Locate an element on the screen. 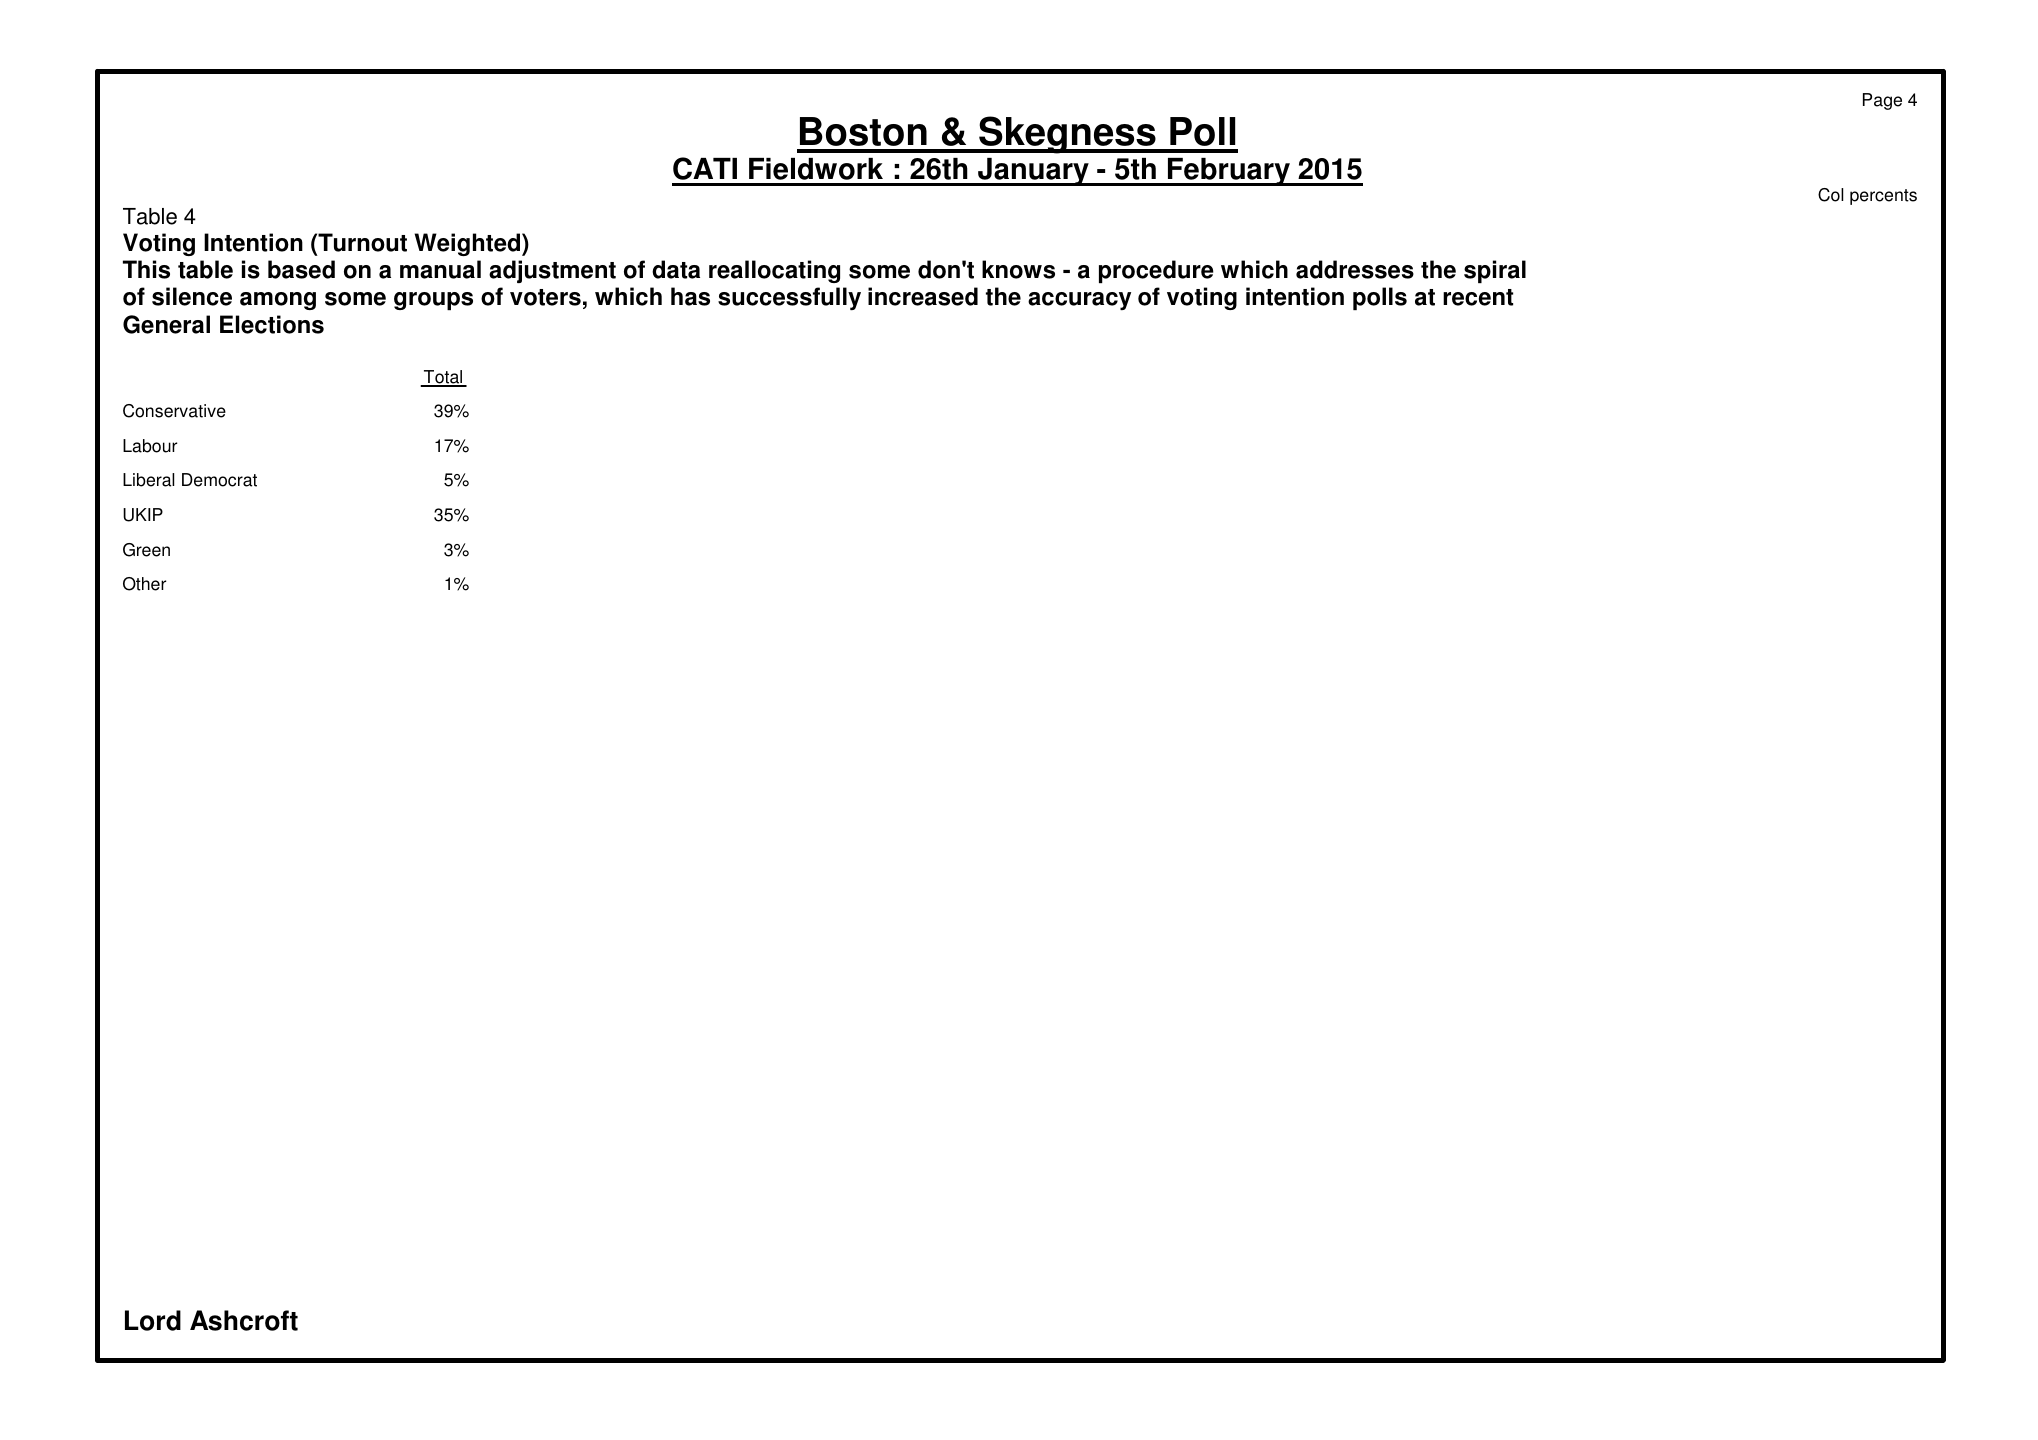 The width and height of the screenshot is (2038, 1440). Lord is located at coordinates (153, 1320).
